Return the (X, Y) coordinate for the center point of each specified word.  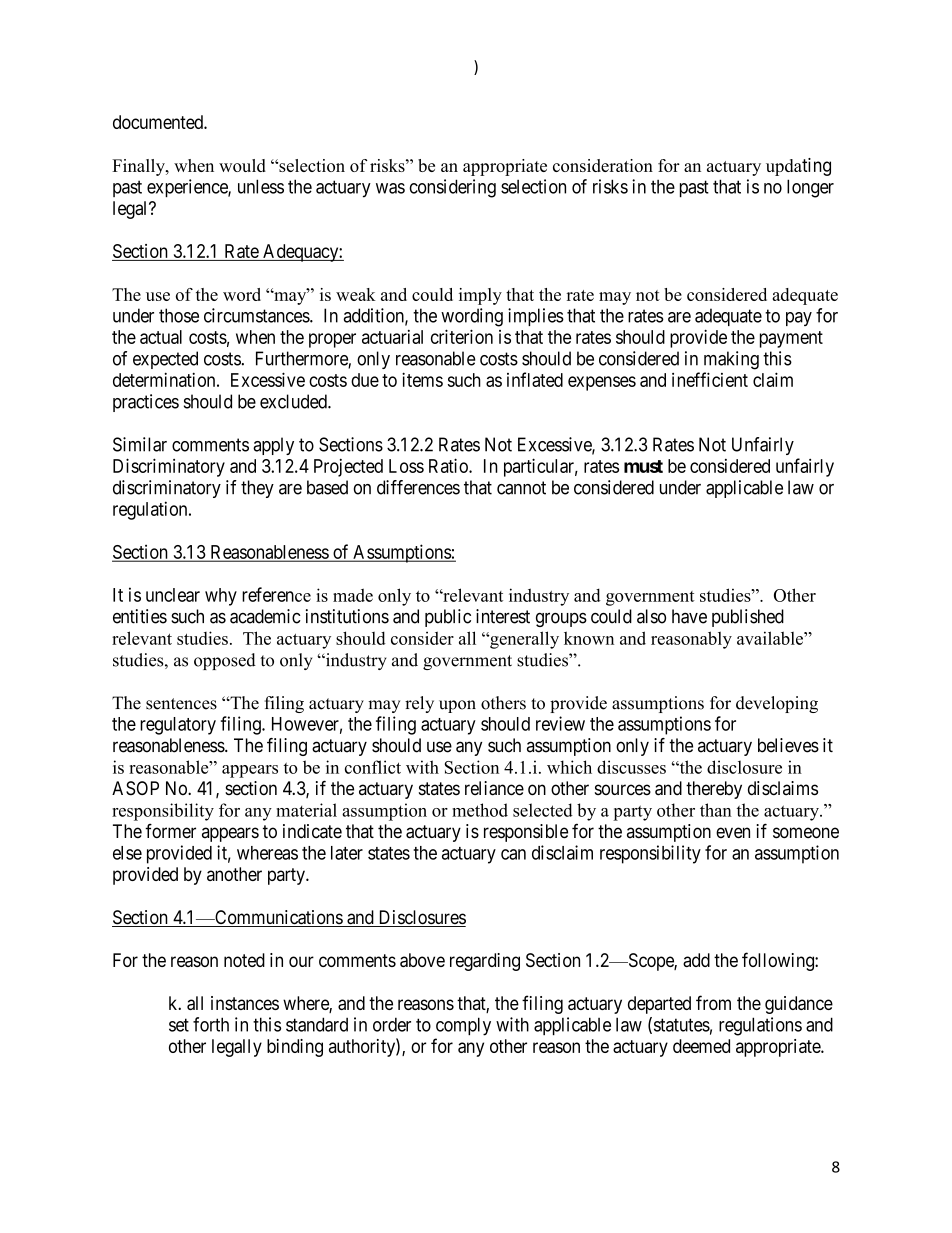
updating (798, 167)
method (480, 810)
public (448, 618)
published (748, 618)
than (716, 810)
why (221, 597)
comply (463, 1026)
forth (211, 1024)
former (170, 830)
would (242, 165)
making (731, 360)
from (713, 1002)
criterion (462, 336)
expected (165, 360)
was (390, 188)
